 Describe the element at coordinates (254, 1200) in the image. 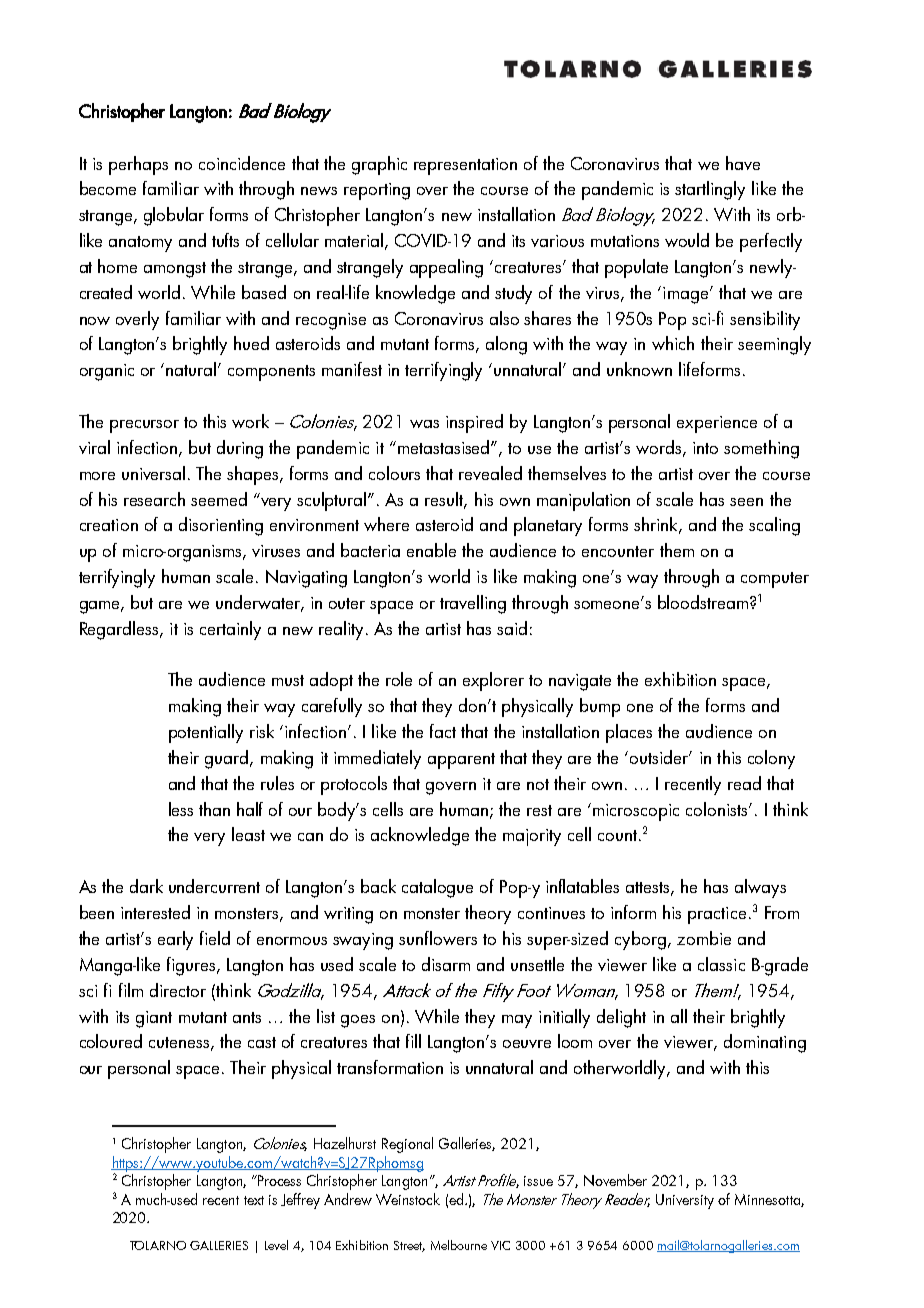

I see `text` at that location.
